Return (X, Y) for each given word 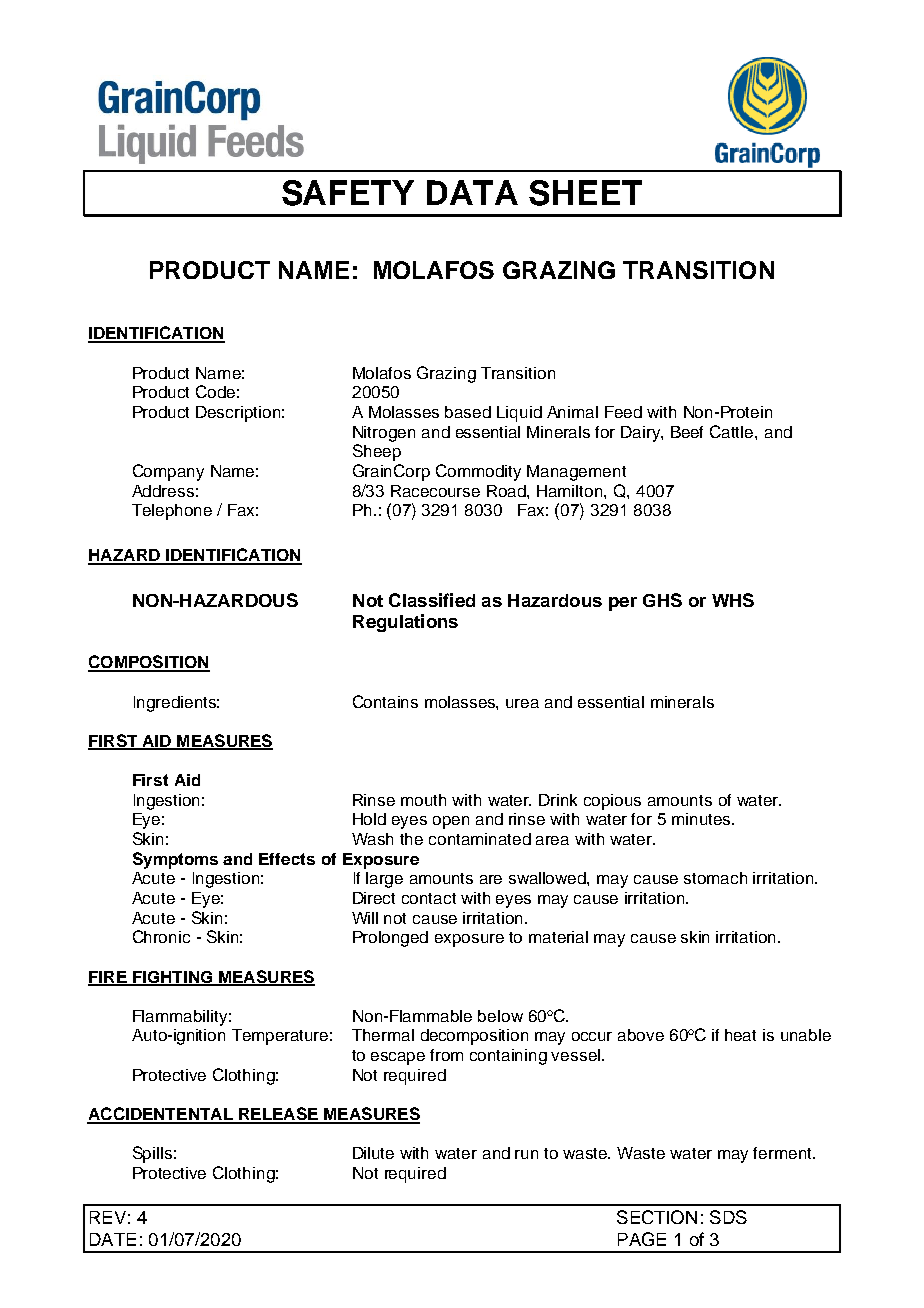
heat (740, 1035)
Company (168, 472)
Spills (152, 1154)
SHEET (585, 193)
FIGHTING (173, 978)
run (526, 1154)
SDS (728, 1217)
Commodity (478, 472)
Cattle (733, 431)
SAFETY (348, 193)
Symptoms (175, 860)
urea (522, 703)
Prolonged (390, 939)
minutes (702, 819)
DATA (472, 192)
